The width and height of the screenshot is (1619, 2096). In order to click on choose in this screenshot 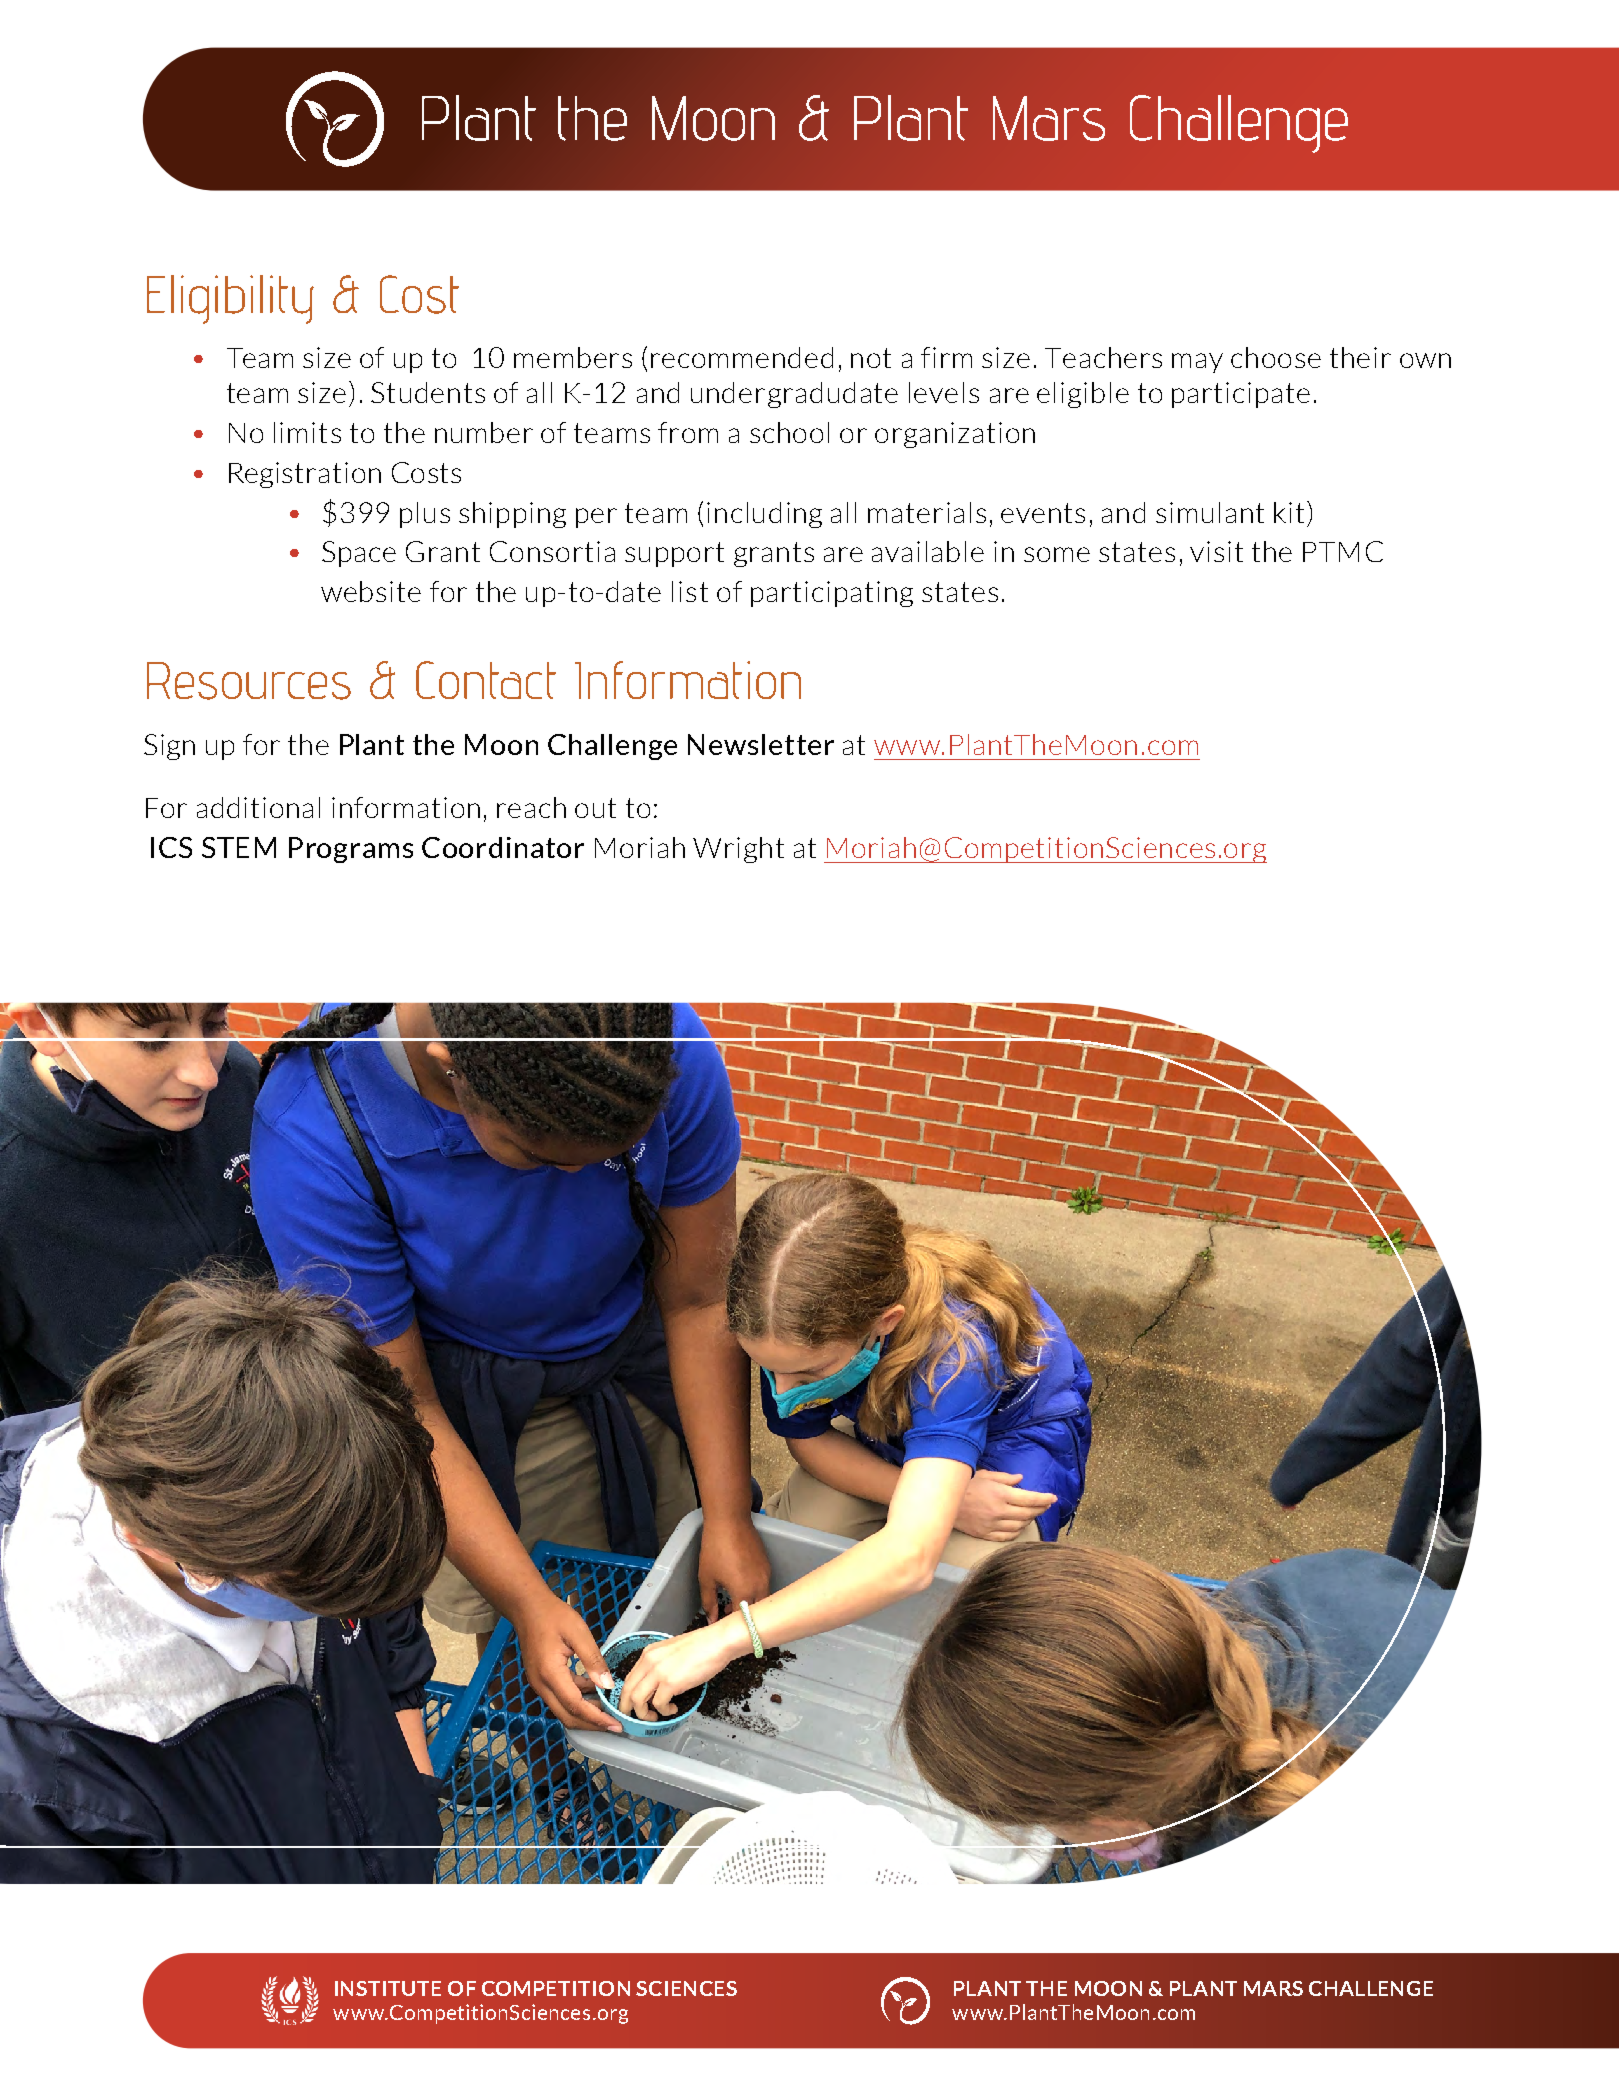, I will do `click(1276, 357)`.
